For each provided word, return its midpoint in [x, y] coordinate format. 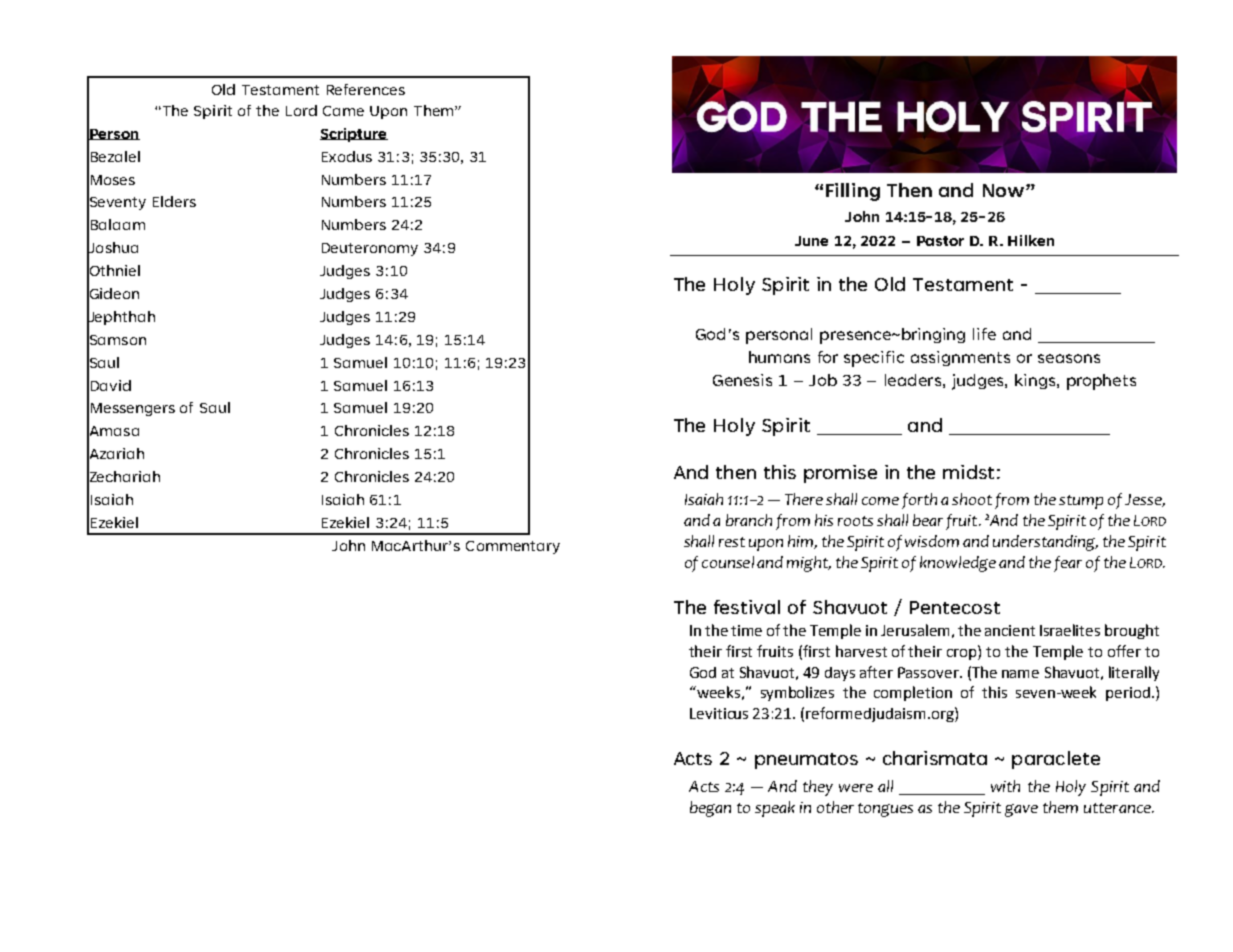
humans [779, 357]
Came [343, 111]
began [710, 809]
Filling [853, 192]
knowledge [958, 564]
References [366, 89]
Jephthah [121, 318]
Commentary [513, 547]
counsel [728, 562]
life [984, 334]
